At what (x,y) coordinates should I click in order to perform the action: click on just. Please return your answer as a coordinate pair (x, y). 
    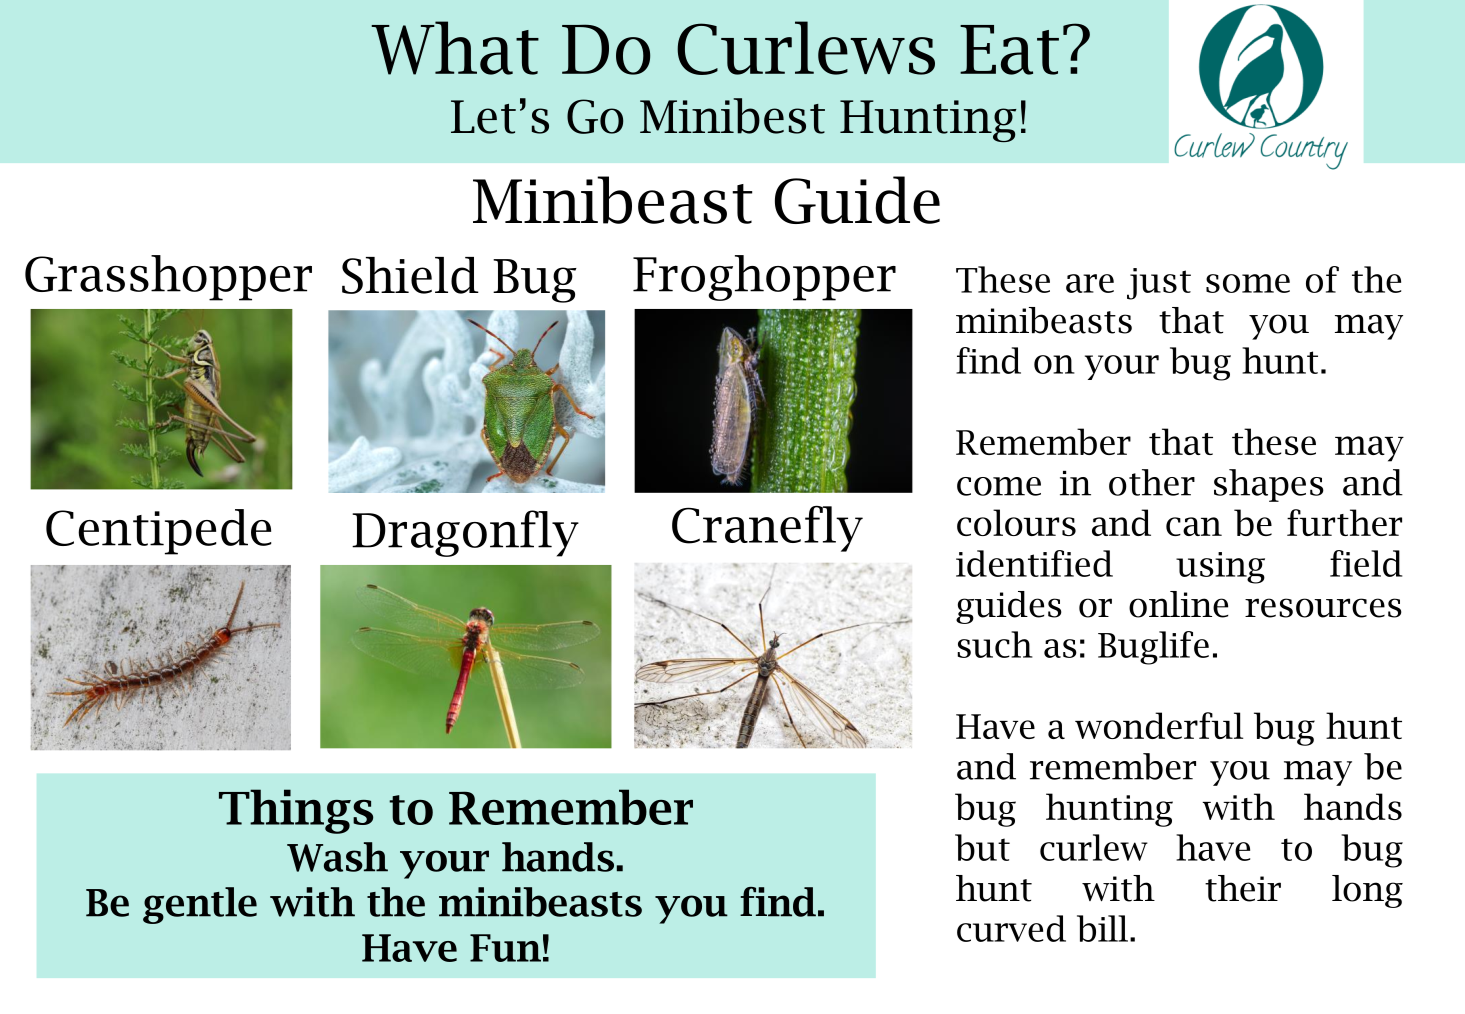
    Looking at the image, I should click on (1159, 284).
